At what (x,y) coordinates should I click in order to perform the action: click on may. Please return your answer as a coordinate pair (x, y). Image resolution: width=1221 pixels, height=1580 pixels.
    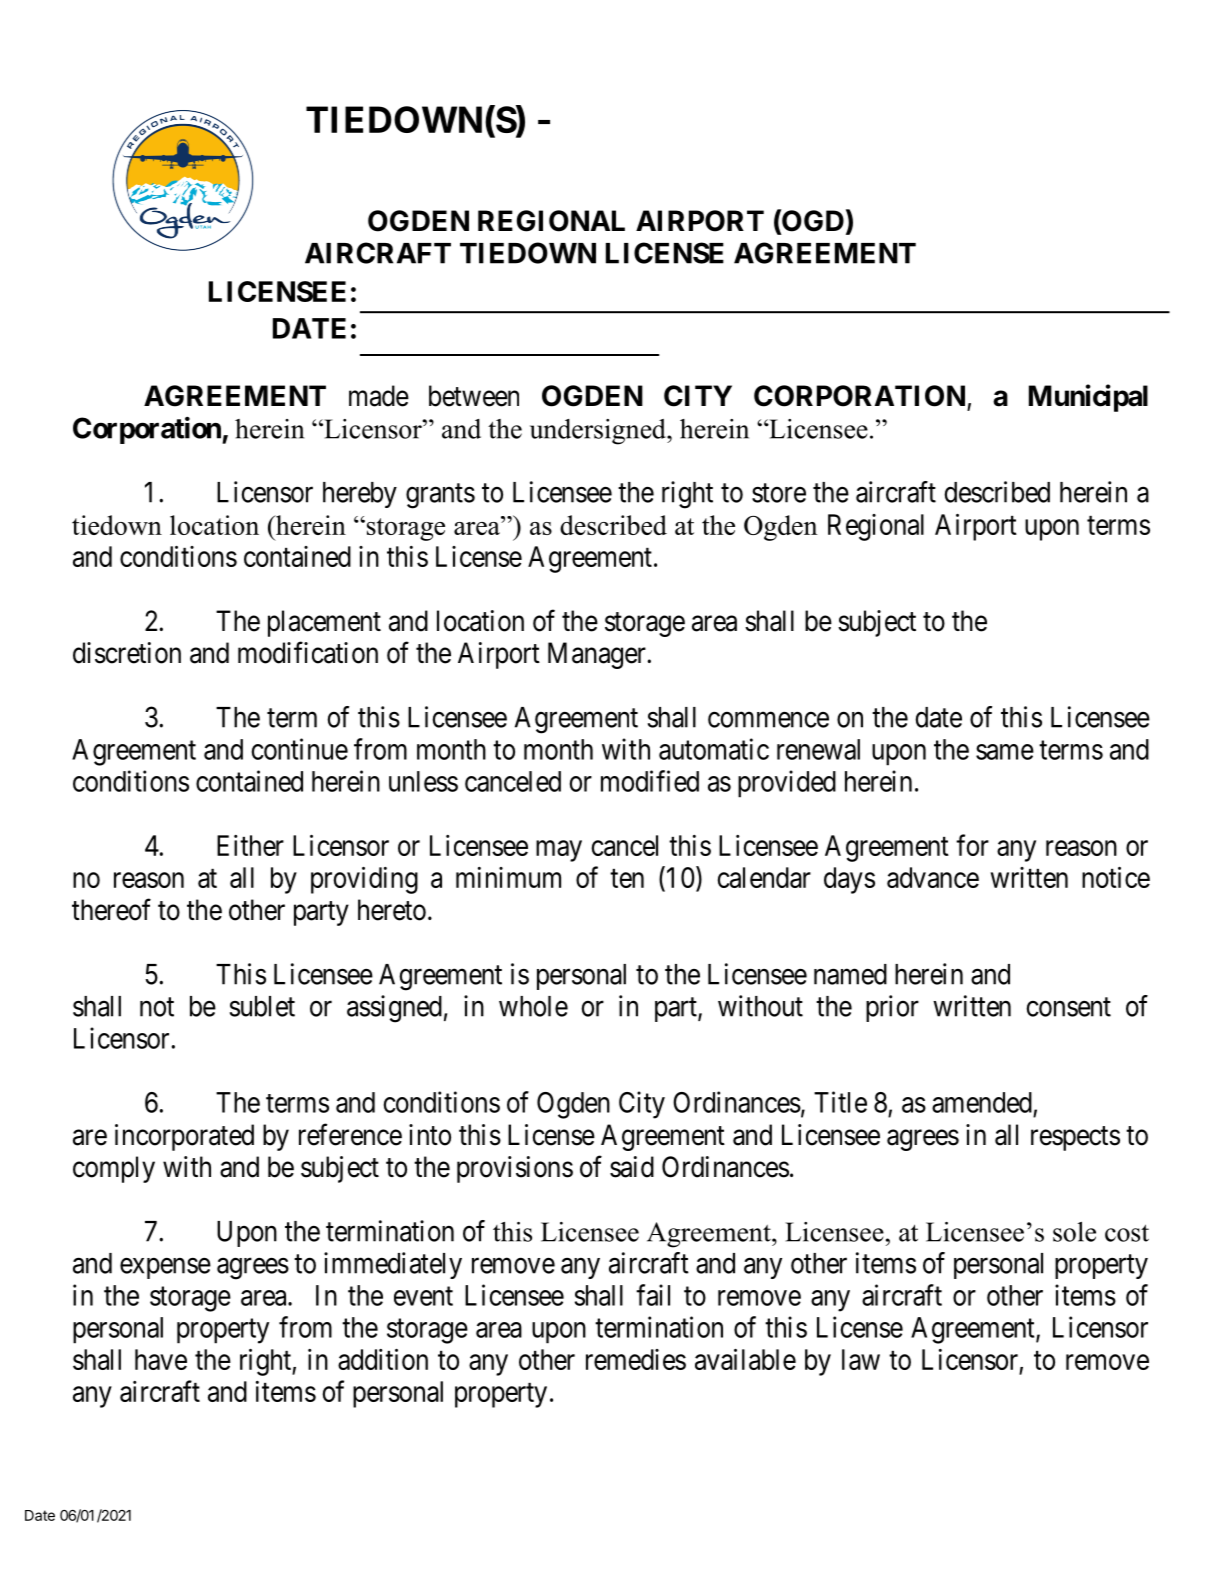
    Looking at the image, I should click on (559, 851).
